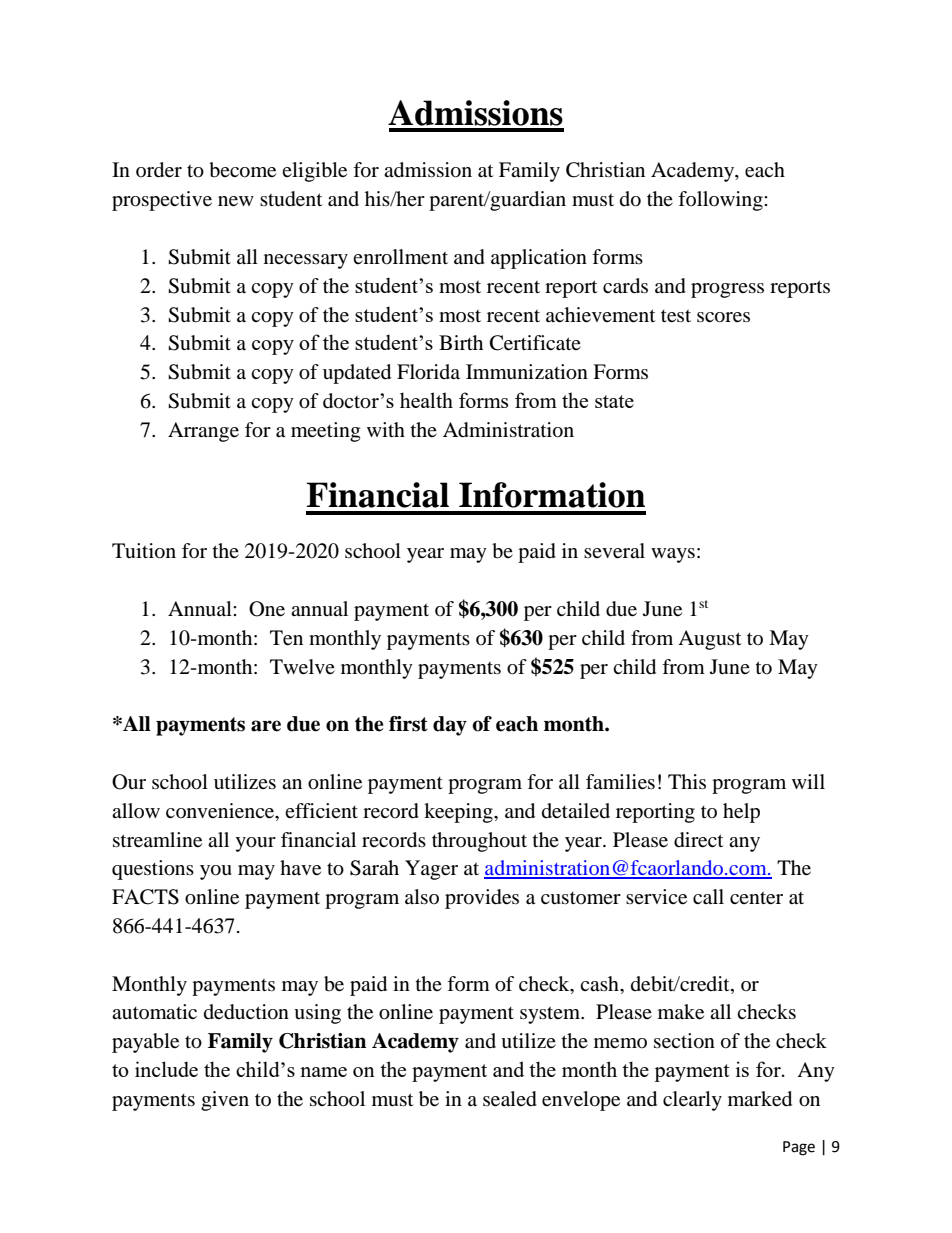  Describe the element at coordinates (723, 317) in the screenshot. I see `scores` at that location.
